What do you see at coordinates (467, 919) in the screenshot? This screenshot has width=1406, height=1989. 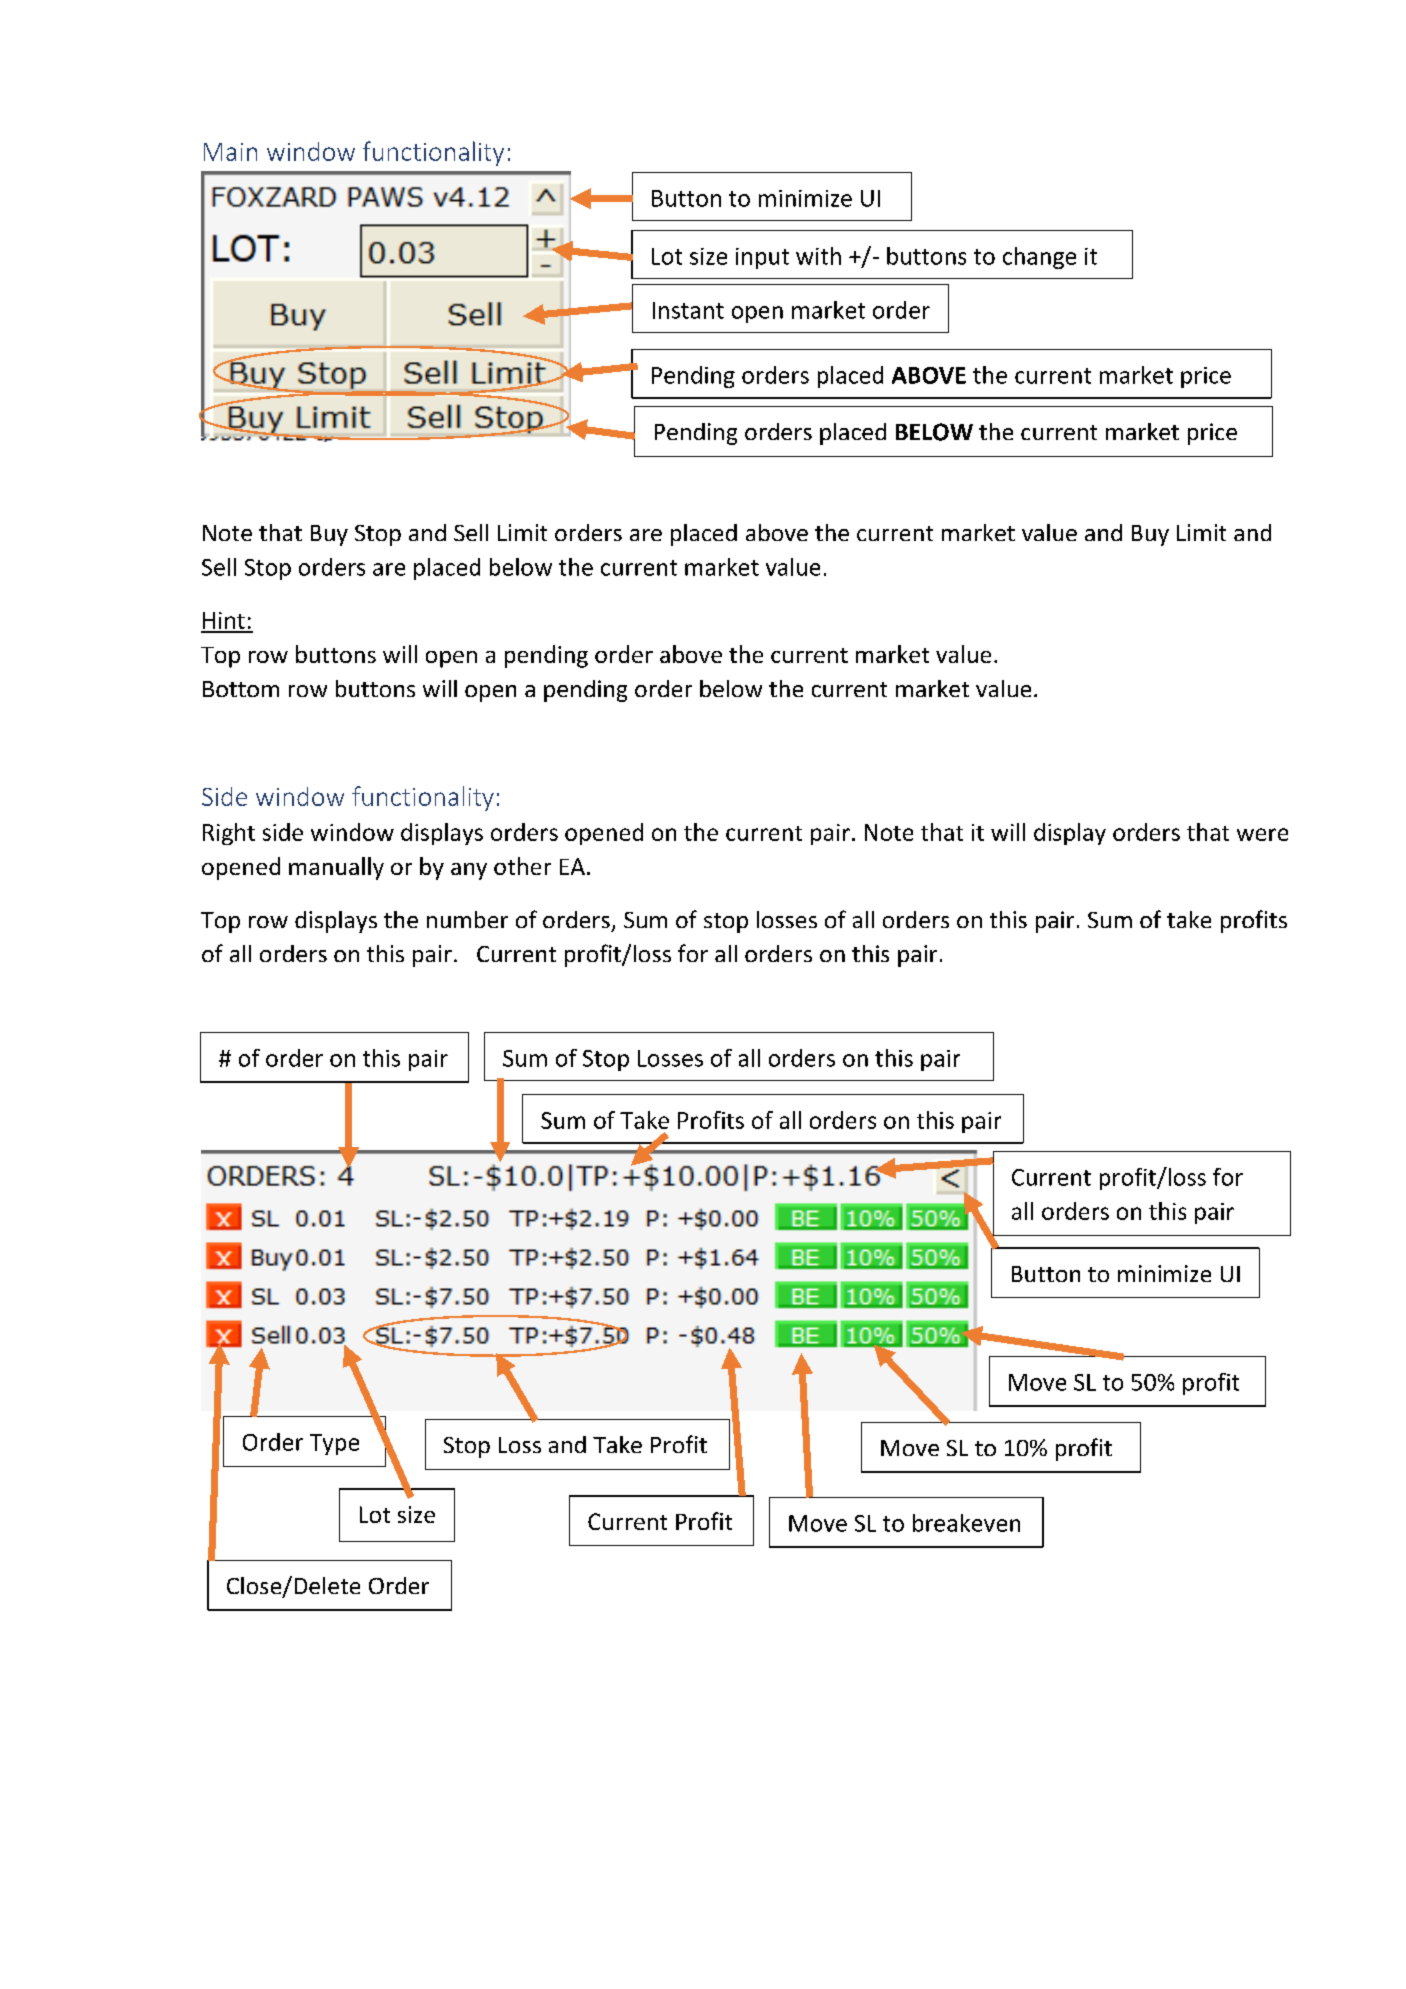 I see `number` at bounding box center [467, 919].
